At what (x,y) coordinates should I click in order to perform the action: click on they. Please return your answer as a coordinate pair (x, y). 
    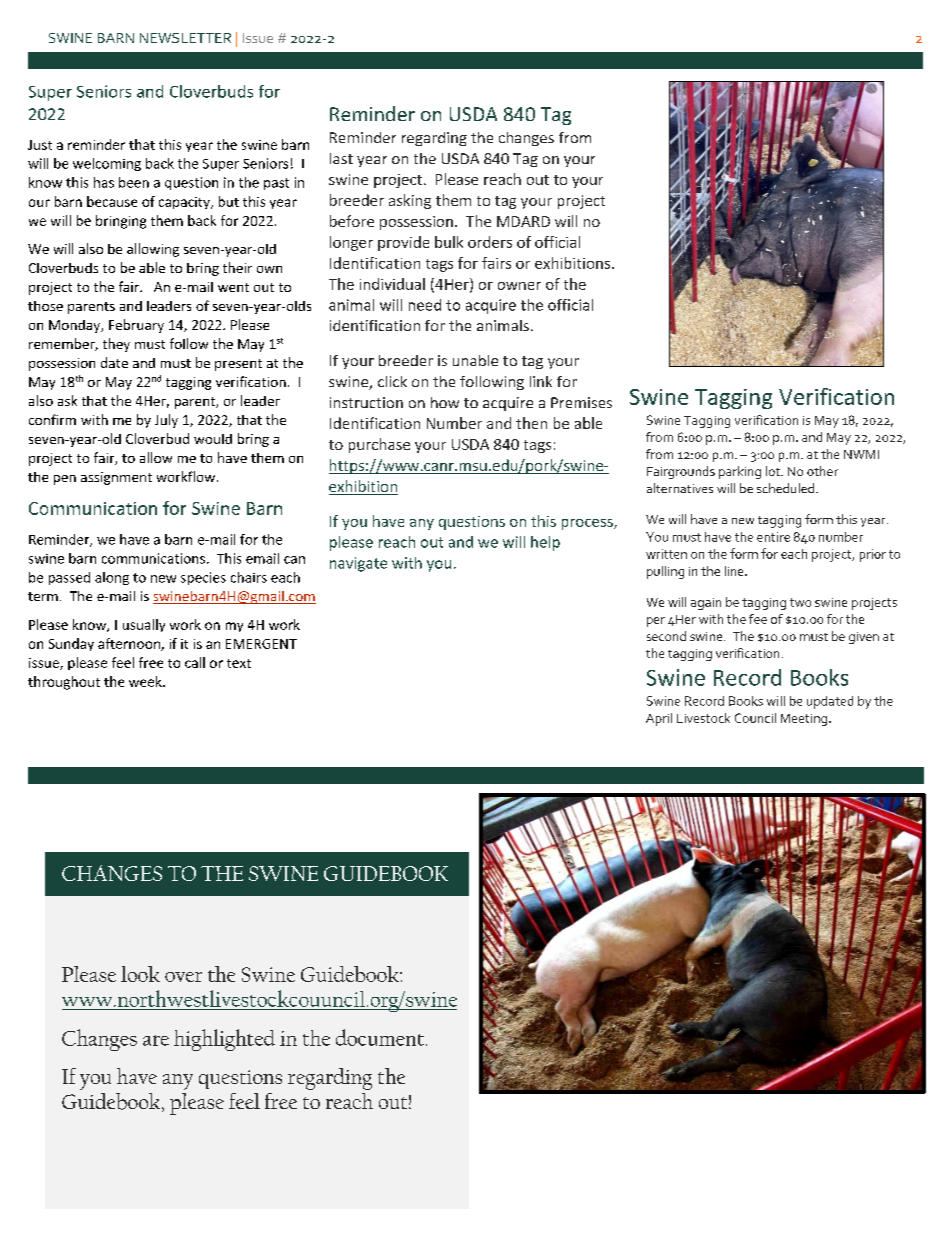
    Looking at the image, I should click on (116, 345).
